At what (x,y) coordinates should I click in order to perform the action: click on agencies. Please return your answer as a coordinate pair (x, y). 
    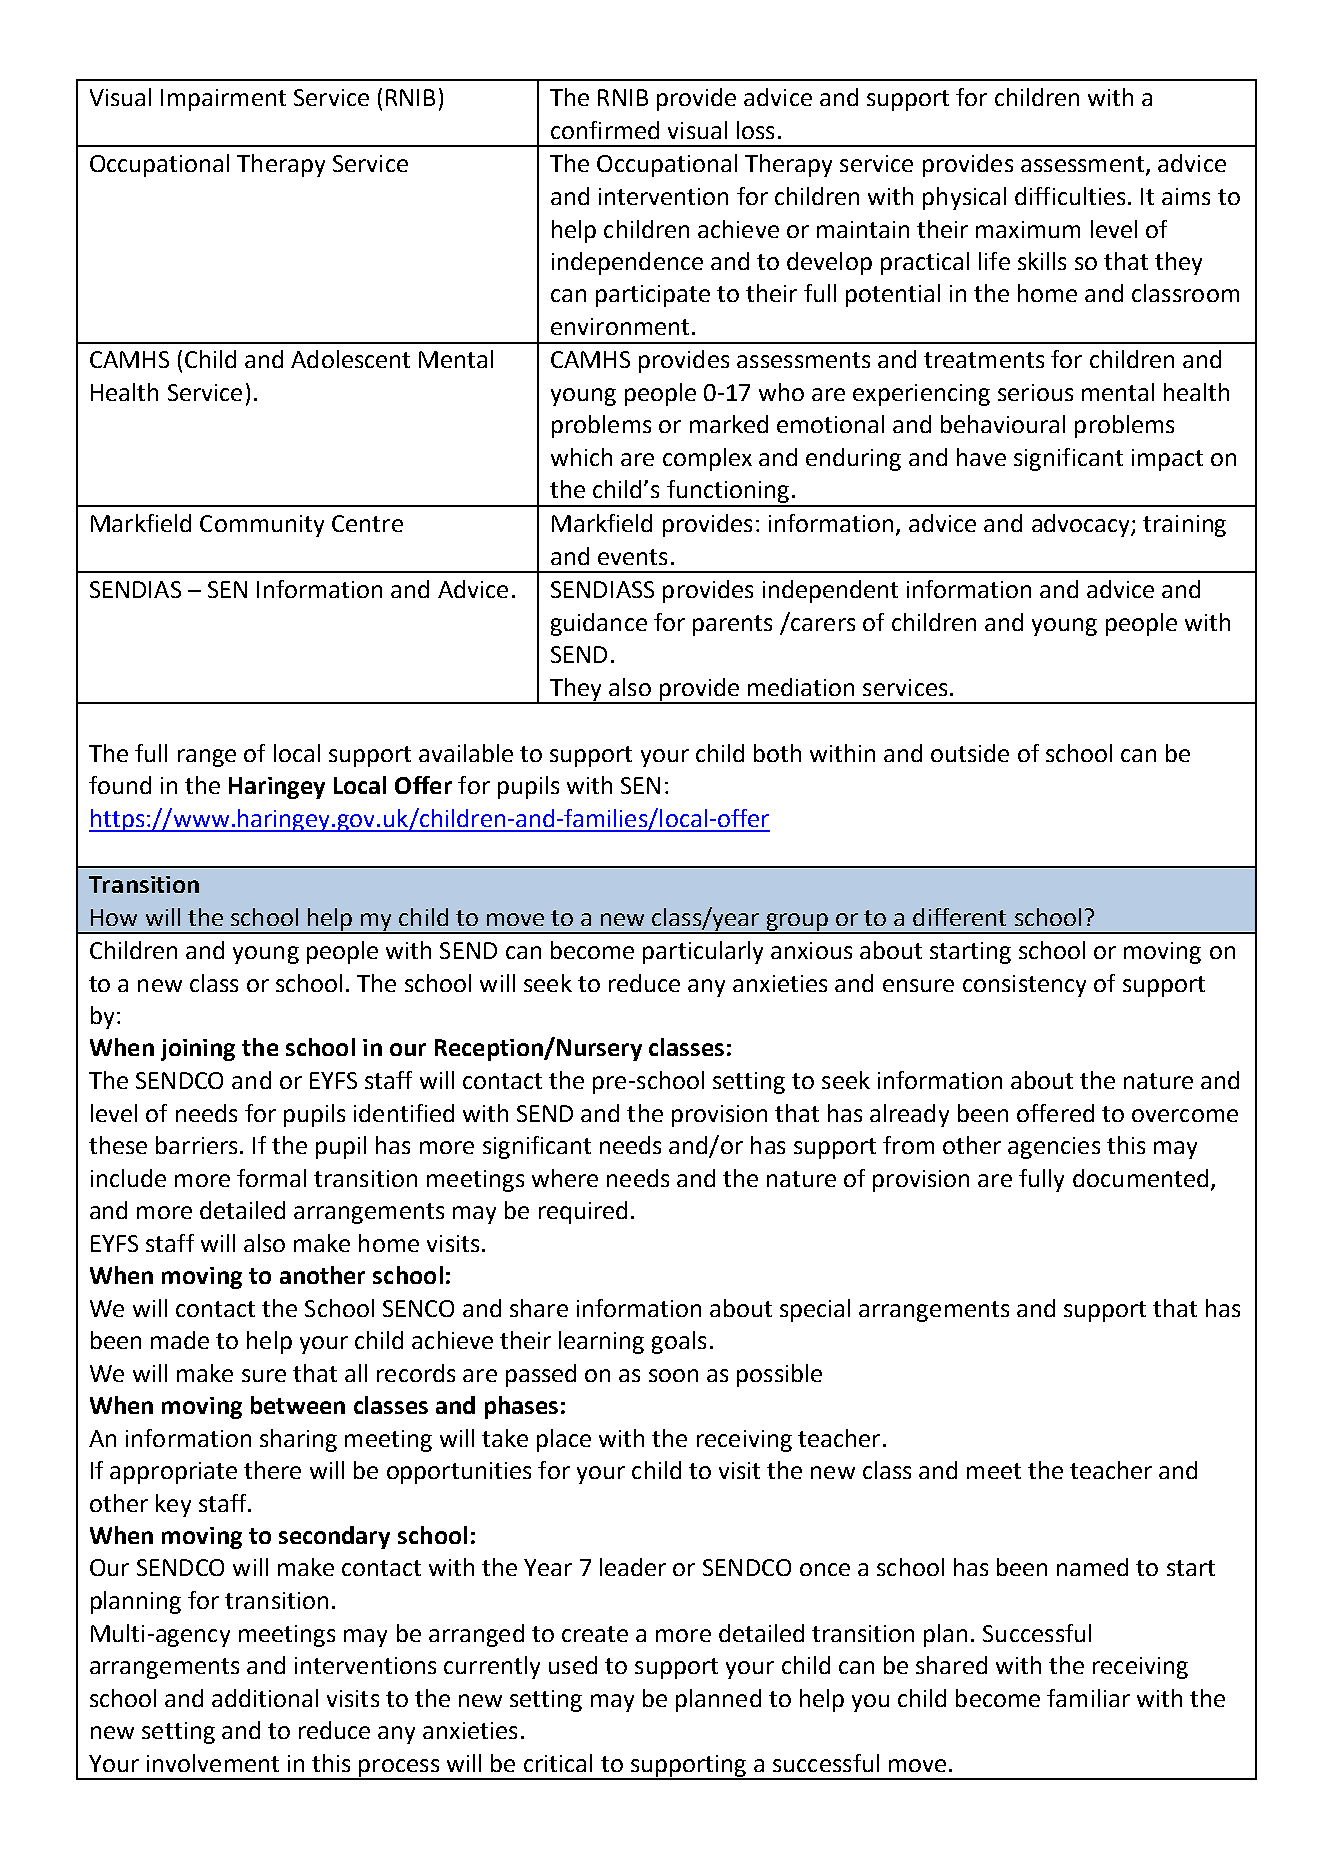
    Looking at the image, I should click on (1054, 1148).
